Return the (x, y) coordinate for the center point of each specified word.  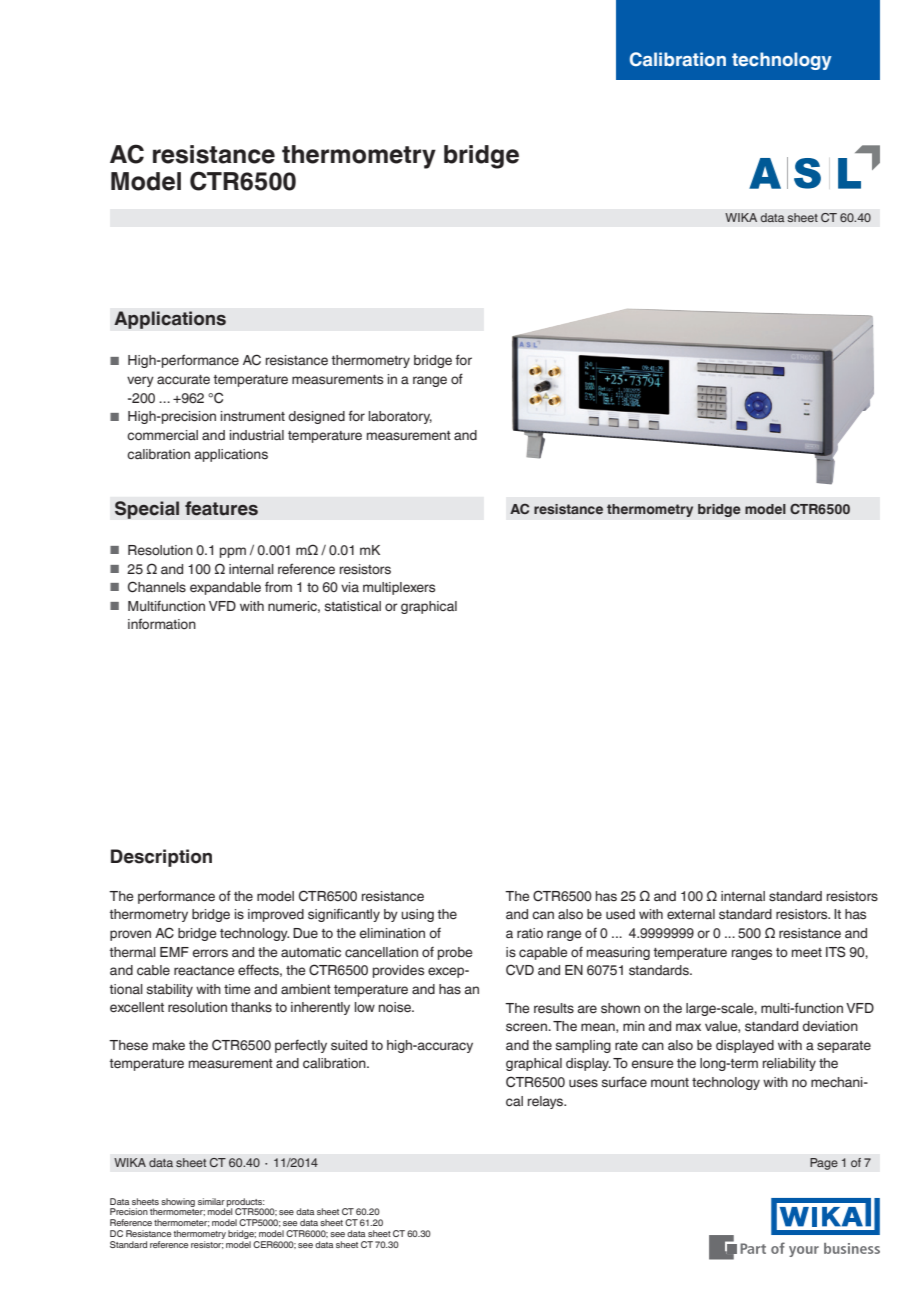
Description (161, 858)
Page (824, 1164)
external (691, 914)
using (417, 915)
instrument (253, 416)
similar (211, 1201)
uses (583, 1083)
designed (317, 417)
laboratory (400, 417)
